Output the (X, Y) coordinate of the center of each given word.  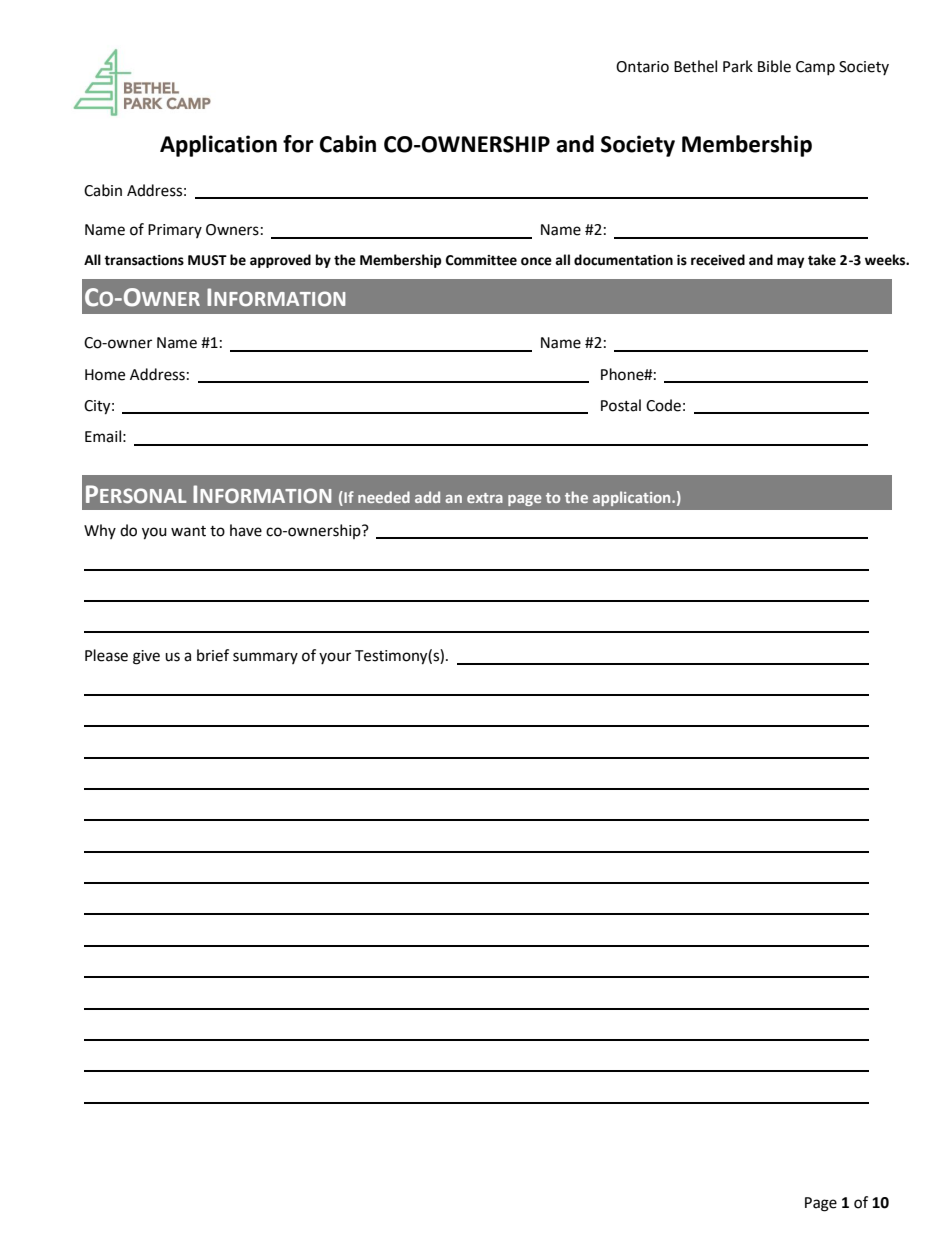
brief (213, 655)
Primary (175, 231)
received (718, 260)
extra (485, 498)
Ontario (642, 67)
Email (103, 436)
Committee (481, 260)
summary (265, 658)
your (335, 658)
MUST (207, 260)
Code (663, 405)
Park (738, 66)
